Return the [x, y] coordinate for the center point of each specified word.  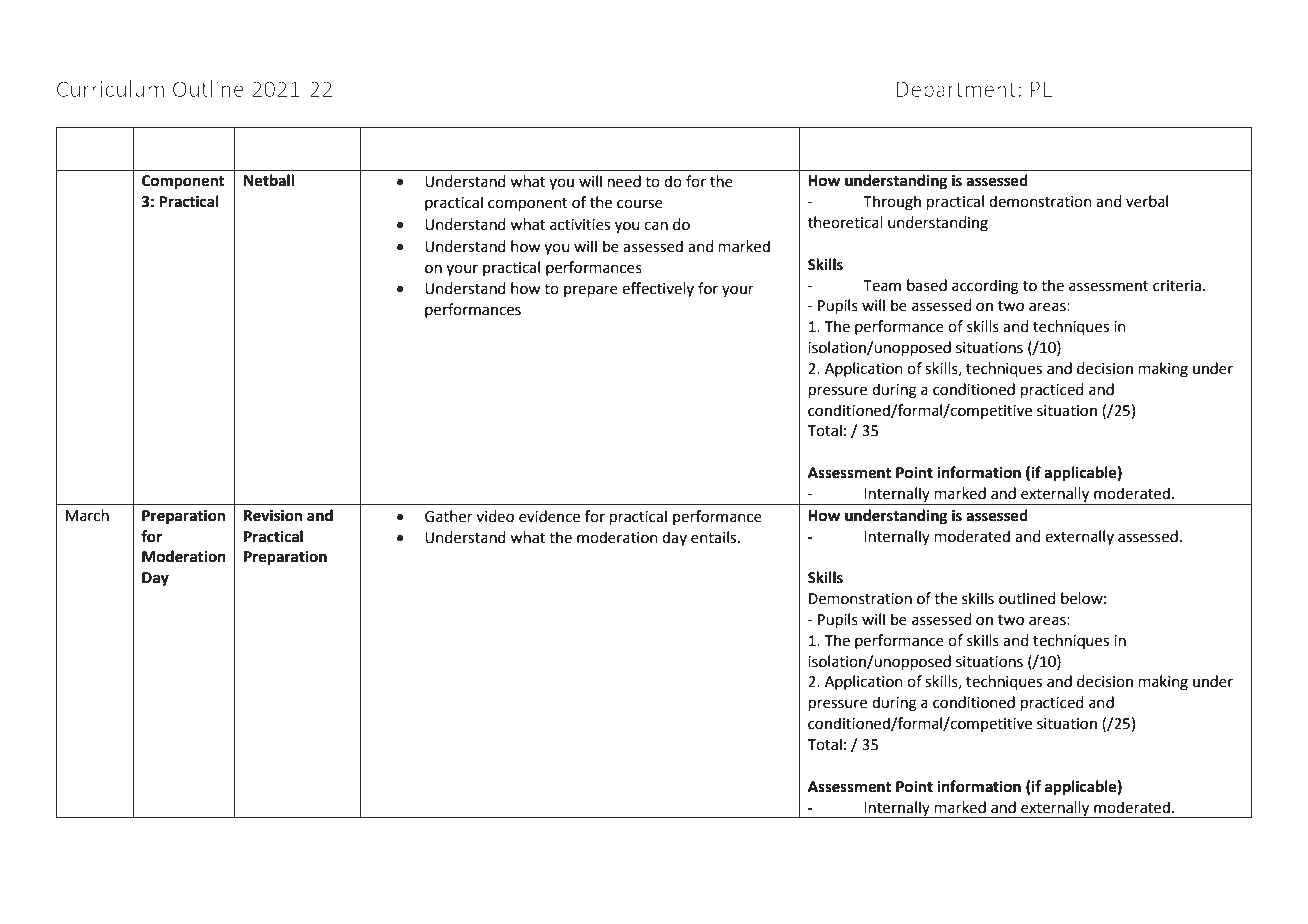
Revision [273, 515]
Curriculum [110, 88]
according [985, 287]
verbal [1147, 201]
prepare [591, 291]
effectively [658, 289]
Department [956, 91]
